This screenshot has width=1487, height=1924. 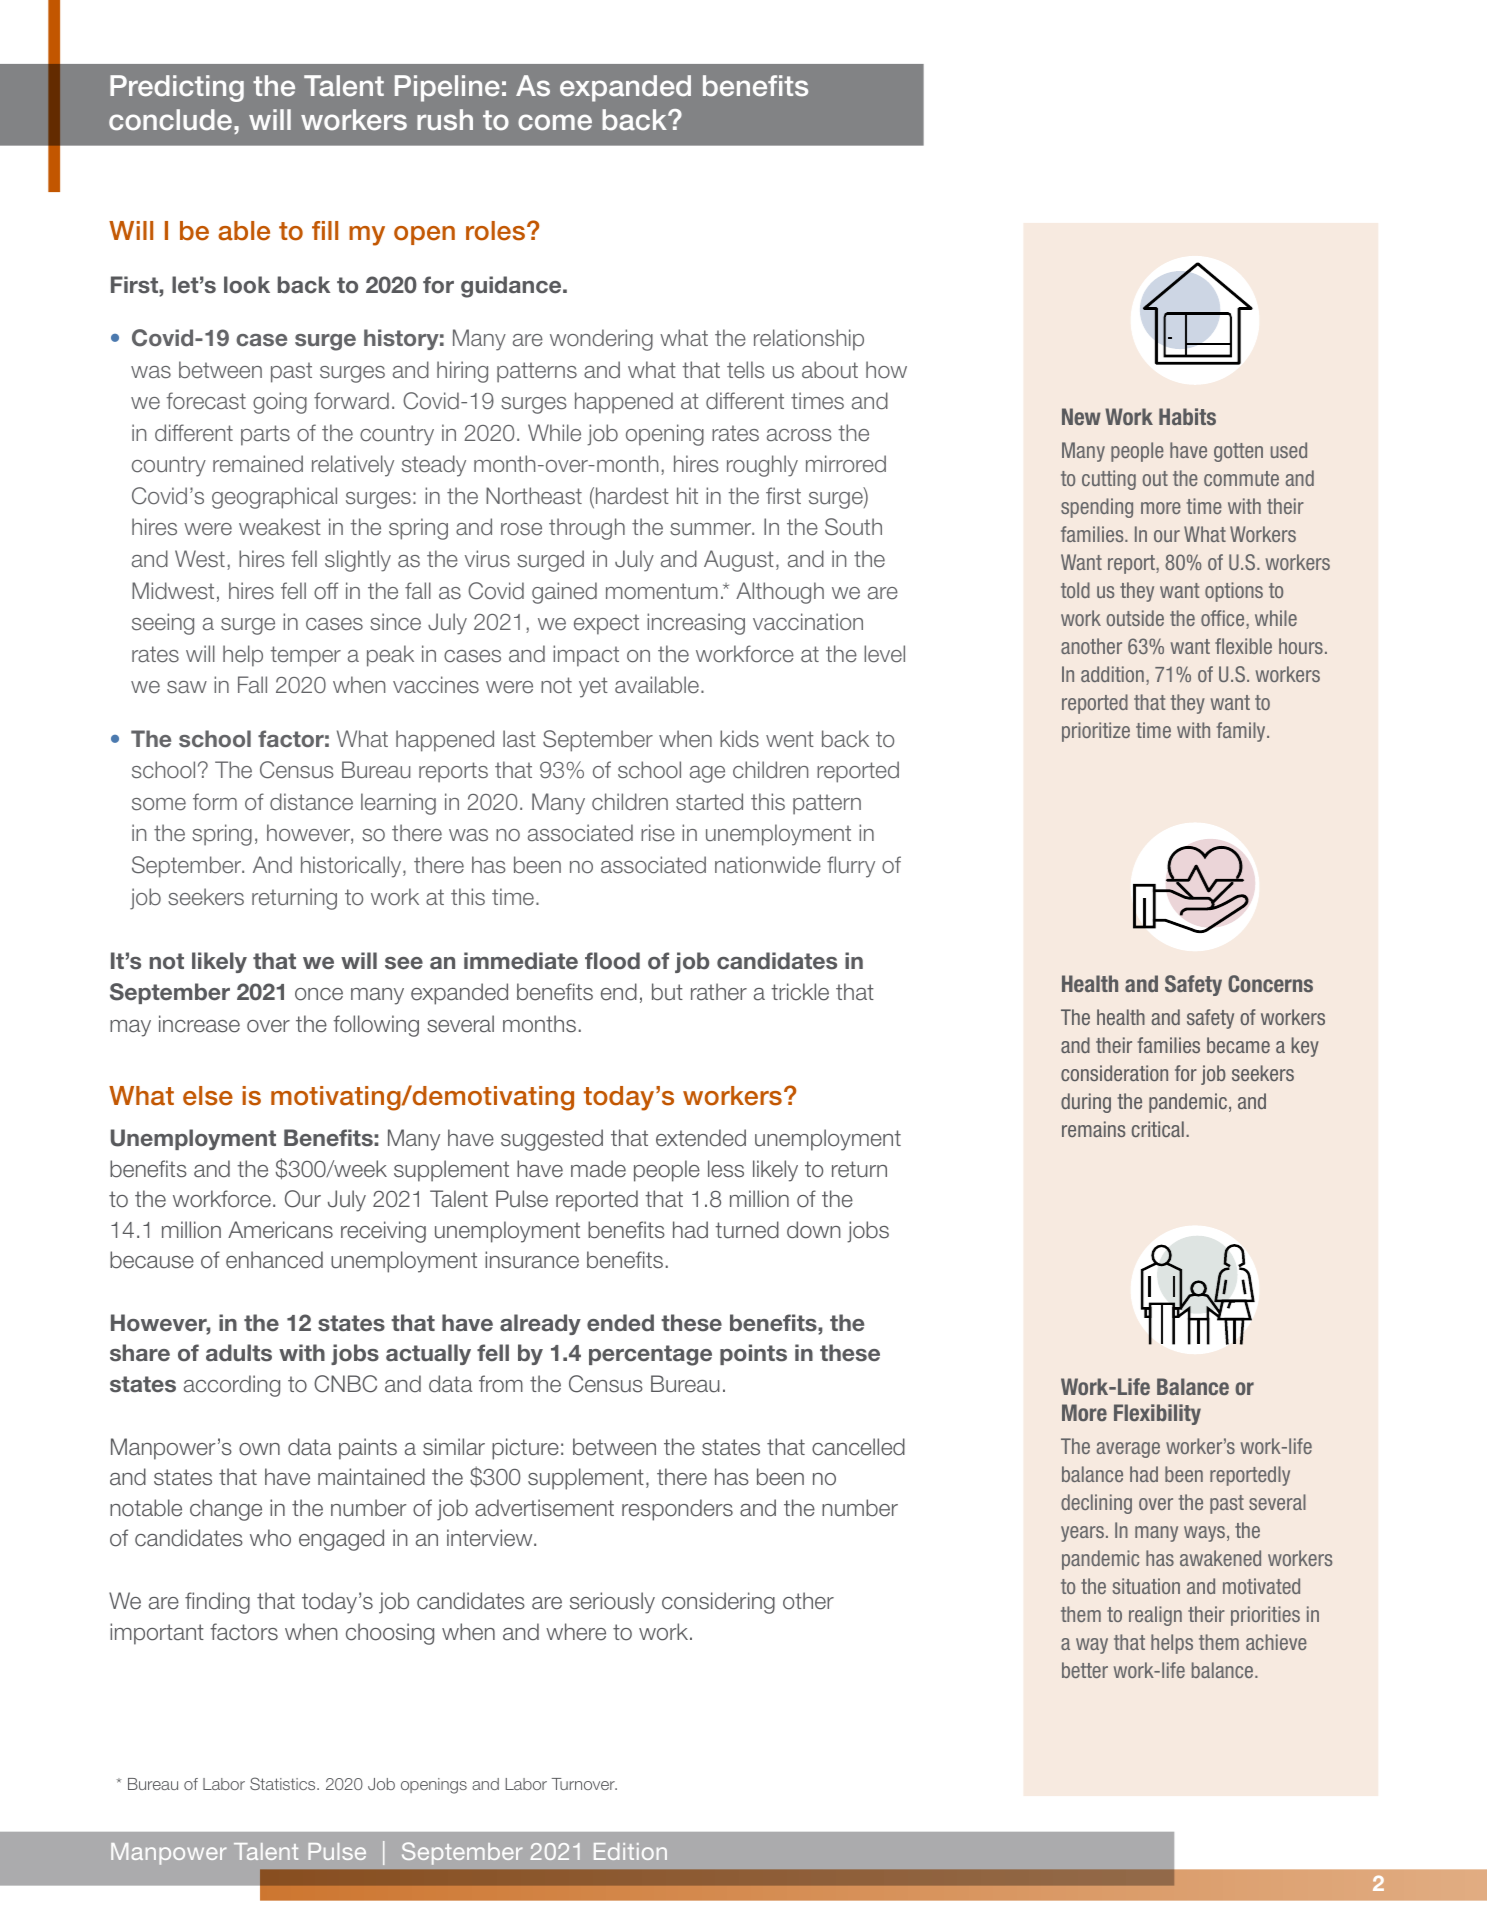 What do you see at coordinates (719, 992) in the screenshot?
I see `rather` at bounding box center [719, 992].
